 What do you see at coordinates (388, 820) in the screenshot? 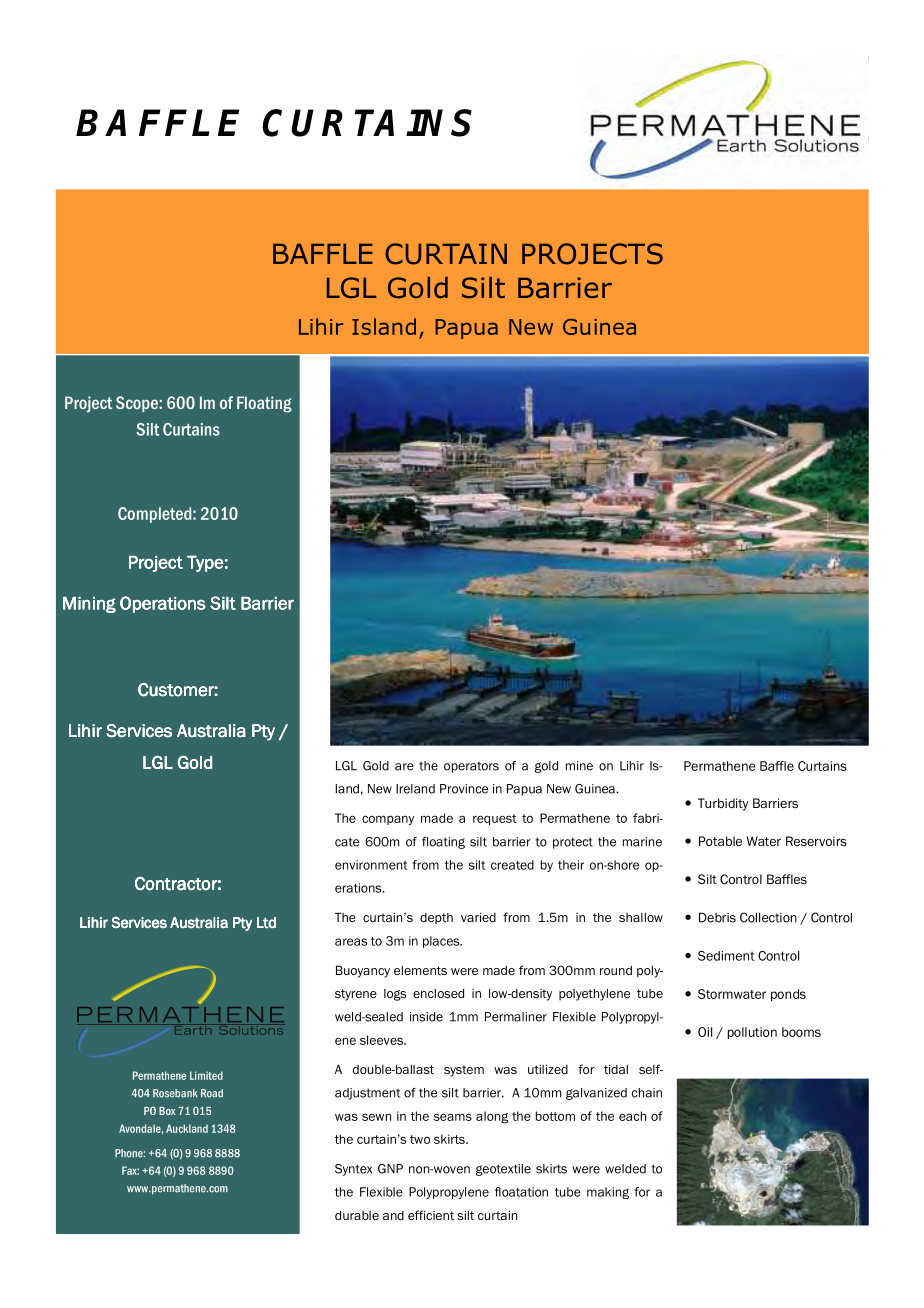
I see `company` at bounding box center [388, 820].
